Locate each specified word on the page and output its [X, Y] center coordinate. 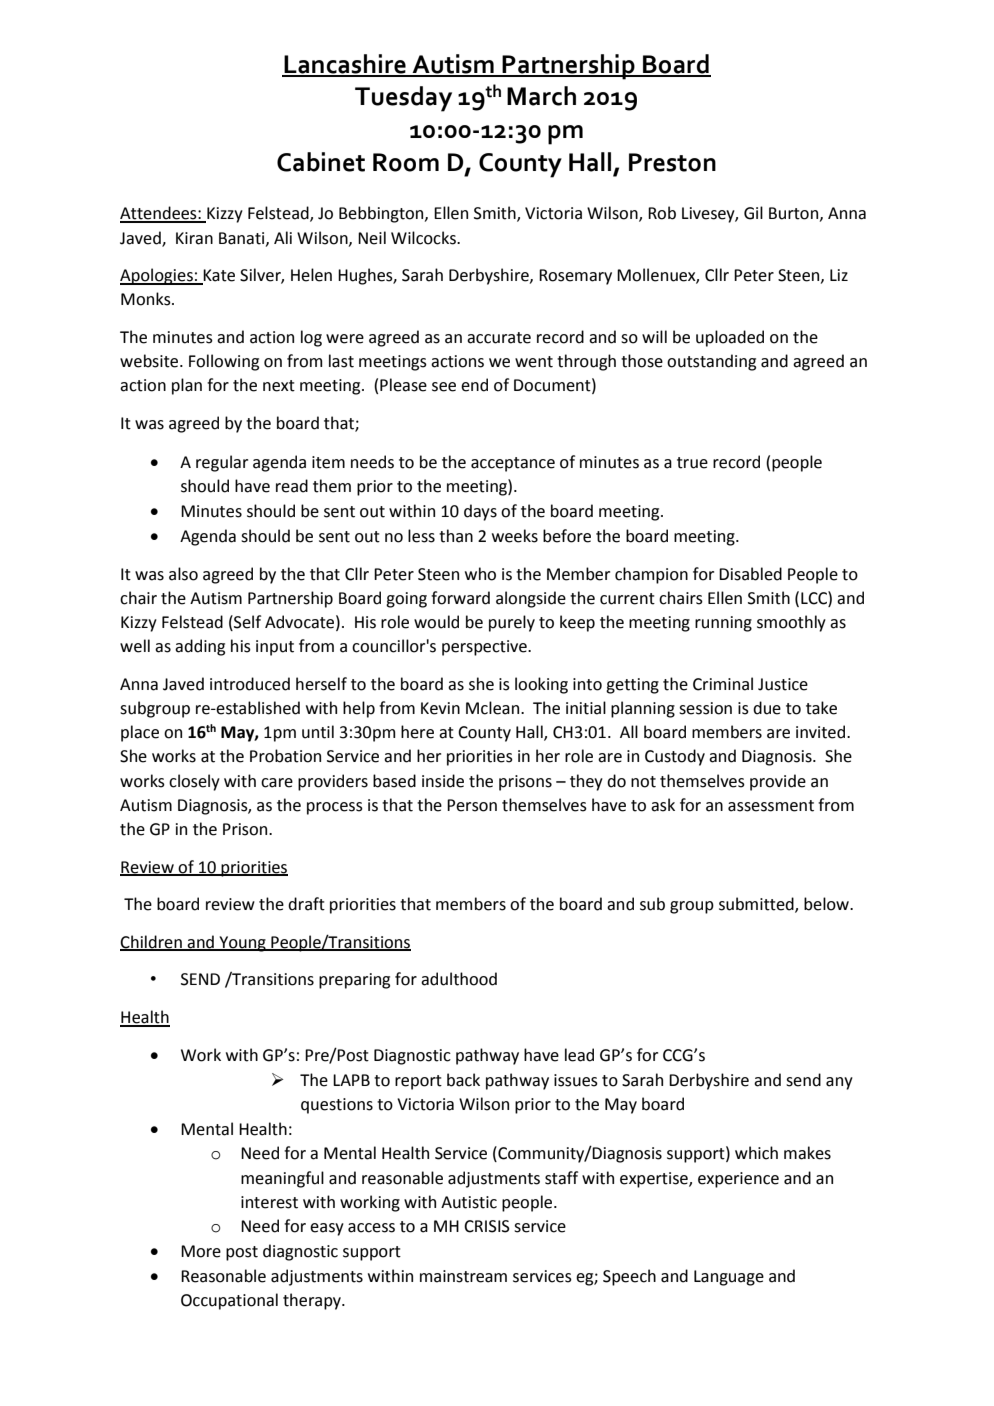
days [480, 512]
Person [472, 805]
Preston [672, 162]
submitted [757, 905]
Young [242, 944]
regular [222, 463]
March [541, 96]
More [201, 1251]
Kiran [194, 238]
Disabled [750, 574]
